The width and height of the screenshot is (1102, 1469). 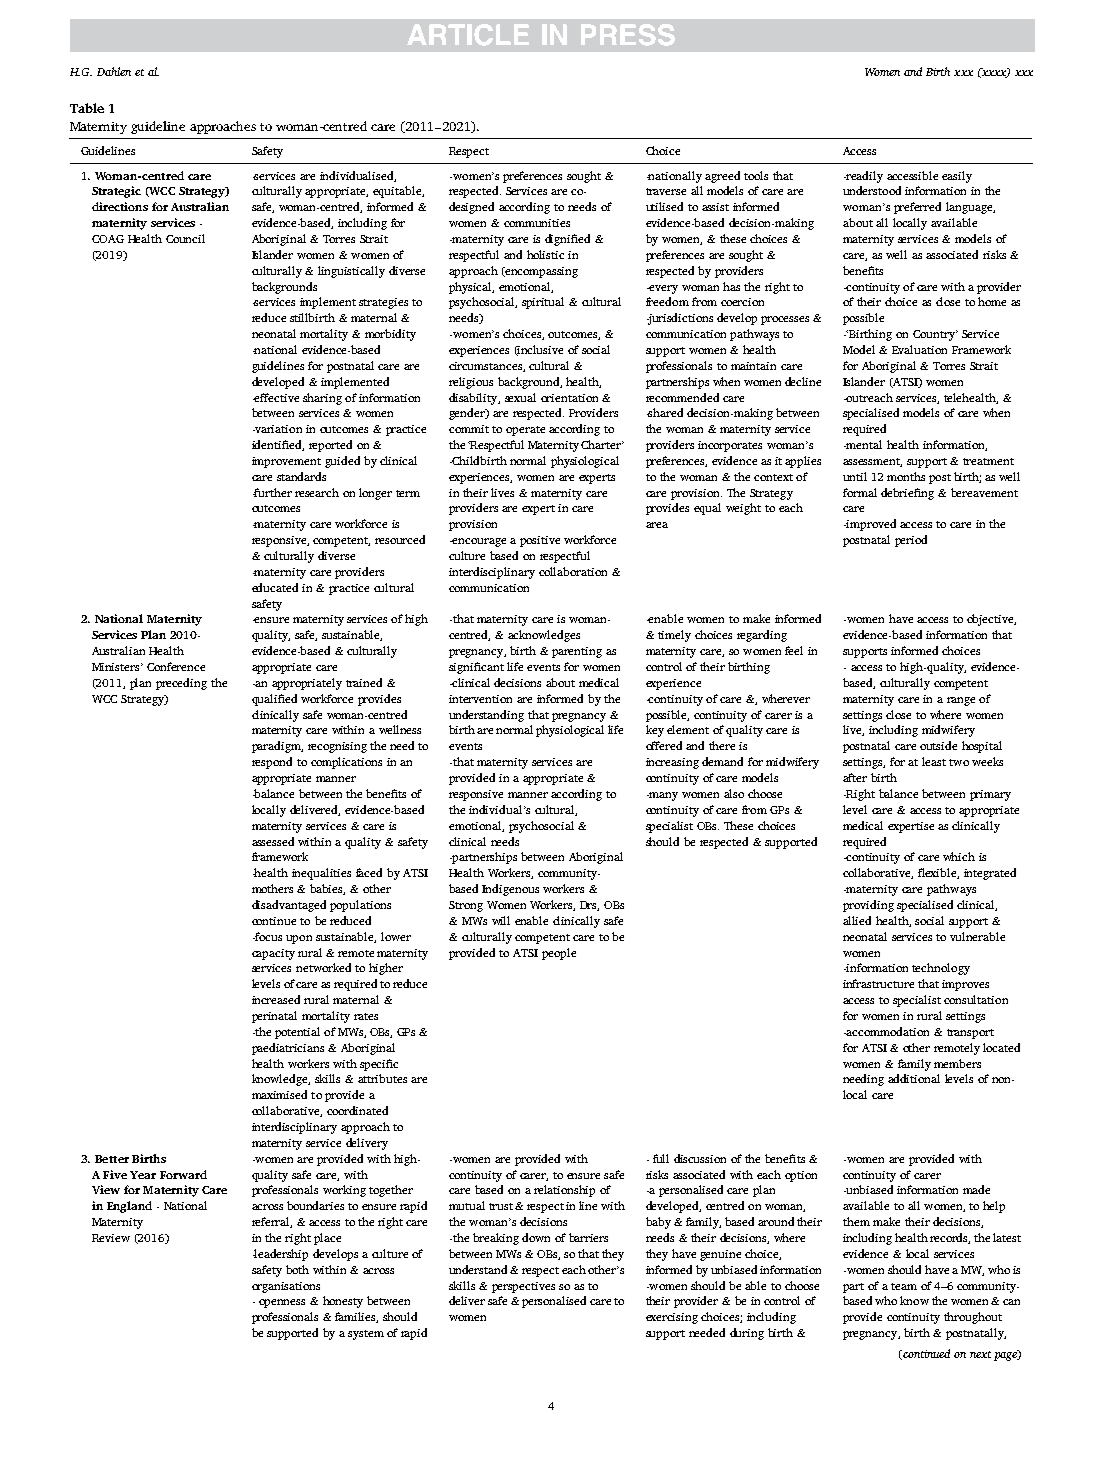 I want to click on preferred, so click(x=917, y=208).
